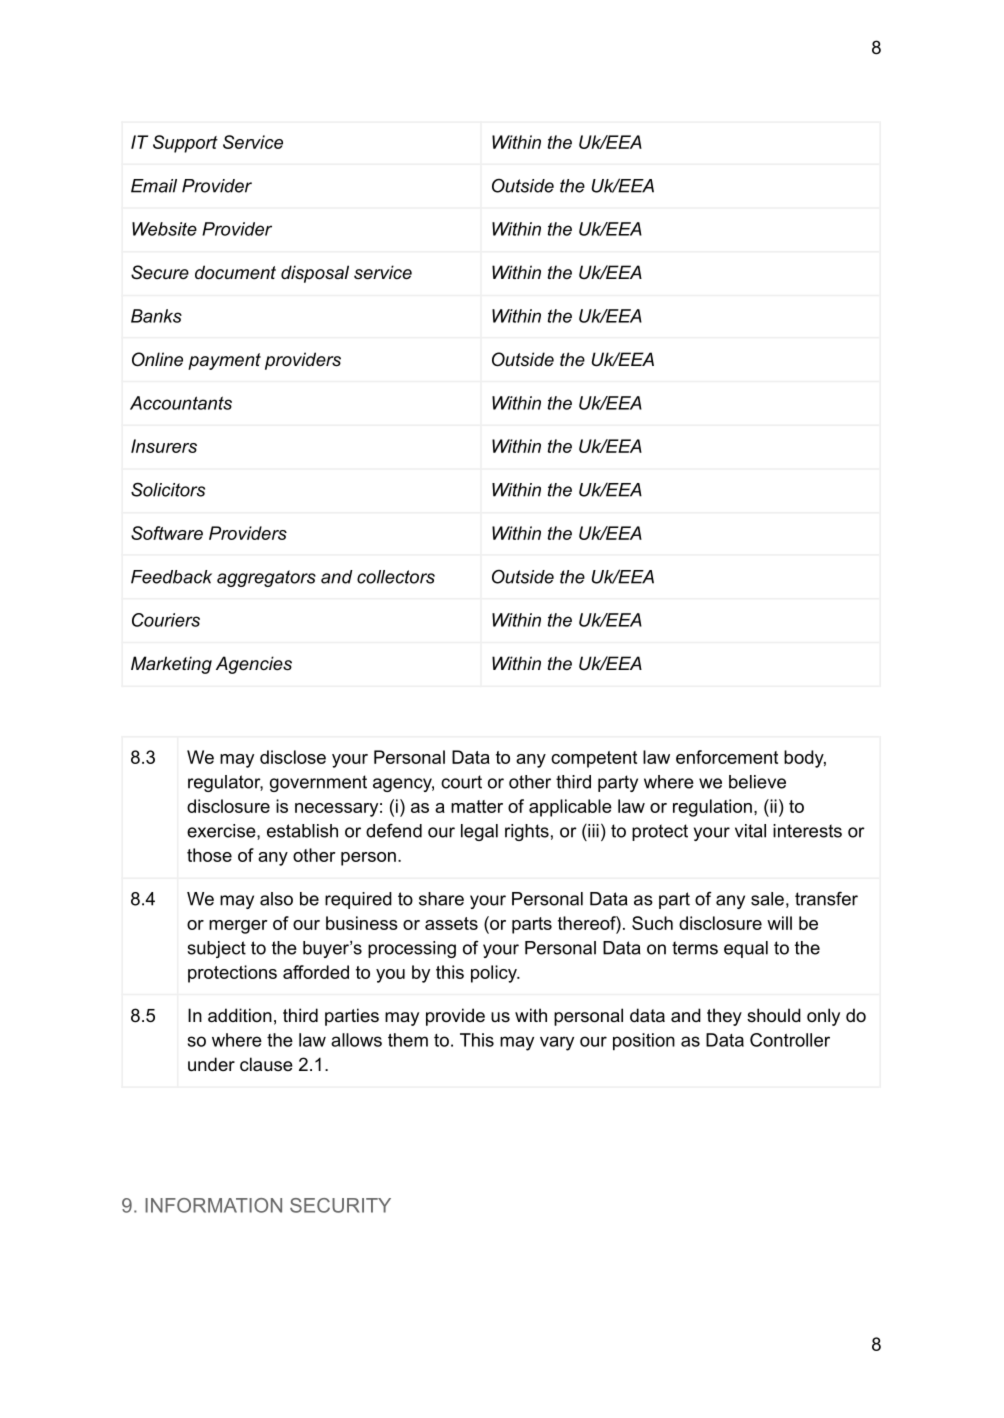 This image has width=1004, height=1418. I want to click on equal, so click(746, 949).
